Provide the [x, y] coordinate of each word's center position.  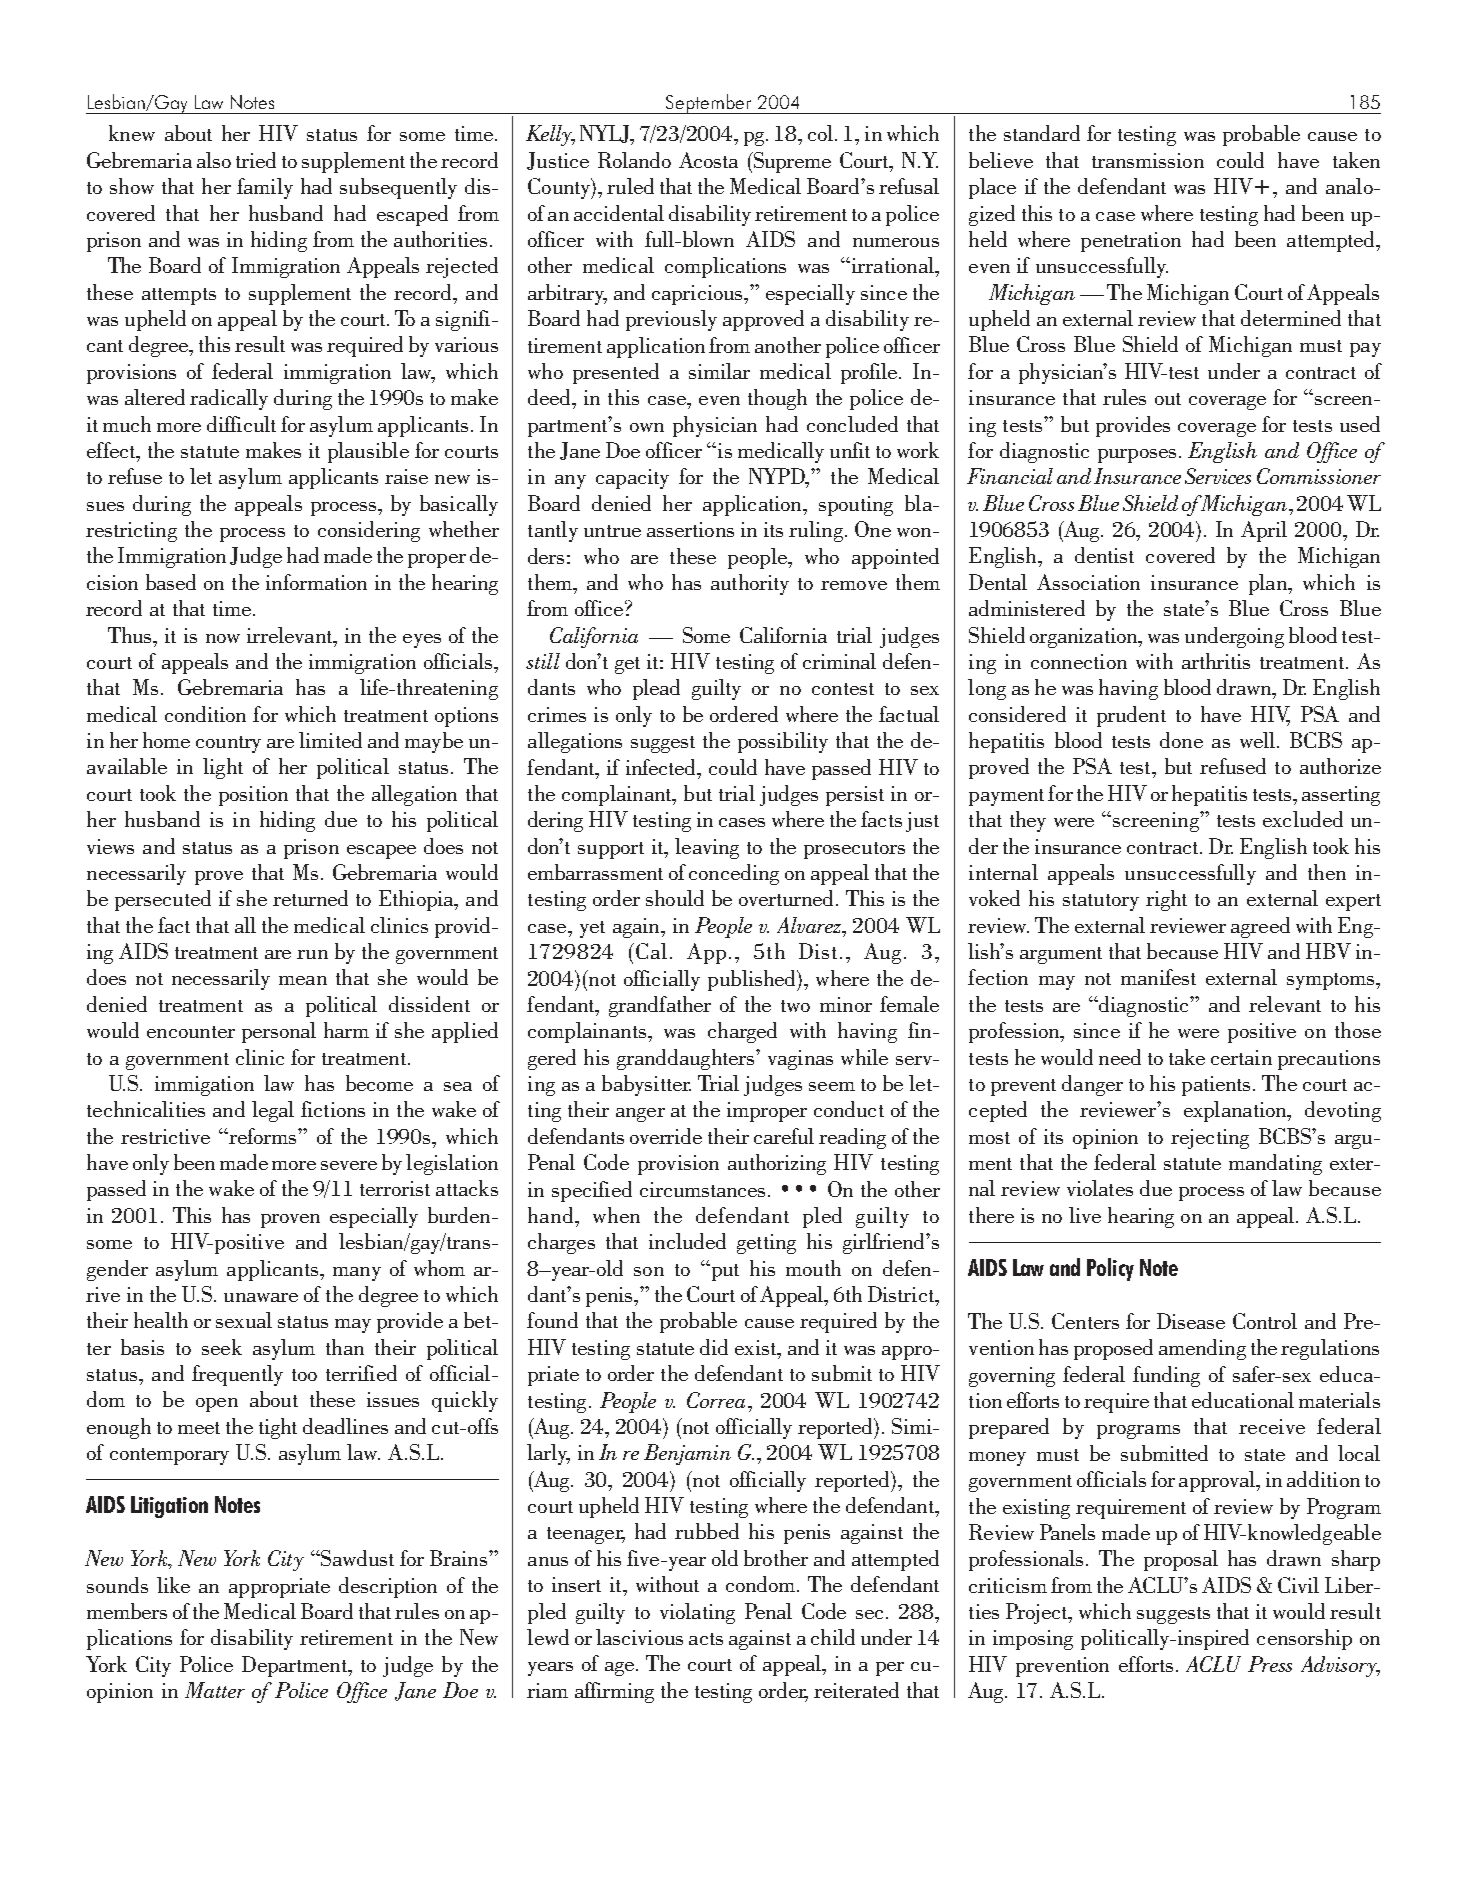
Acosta [708, 160]
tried [256, 160]
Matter [215, 1690]
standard [1042, 133]
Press [1270, 1664]
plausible [368, 452]
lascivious [639, 1637]
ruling [816, 531]
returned [310, 898]
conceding [734, 874]
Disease [1191, 1321]
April [1264, 531]
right [1166, 900]
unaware [261, 1297]
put [724, 1272]
